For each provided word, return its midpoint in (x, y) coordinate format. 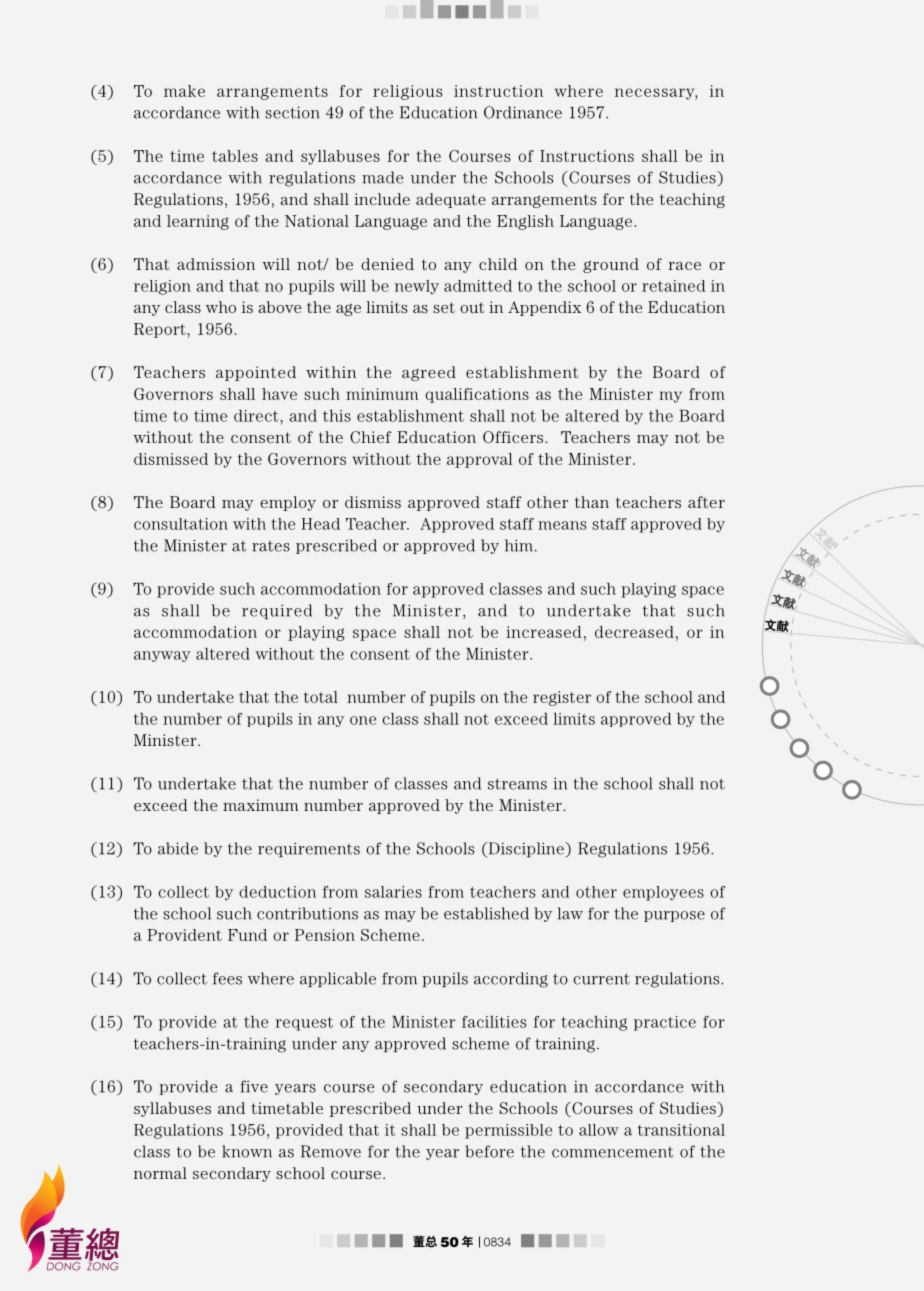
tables (235, 156)
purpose (674, 916)
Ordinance (523, 112)
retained (673, 286)
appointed (256, 373)
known (247, 1151)
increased (543, 632)
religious (407, 92)
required (277, 611)
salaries (393, 892)
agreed (429, 373)
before (489, 1151)
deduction (277, 892)
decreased (634, 632)
